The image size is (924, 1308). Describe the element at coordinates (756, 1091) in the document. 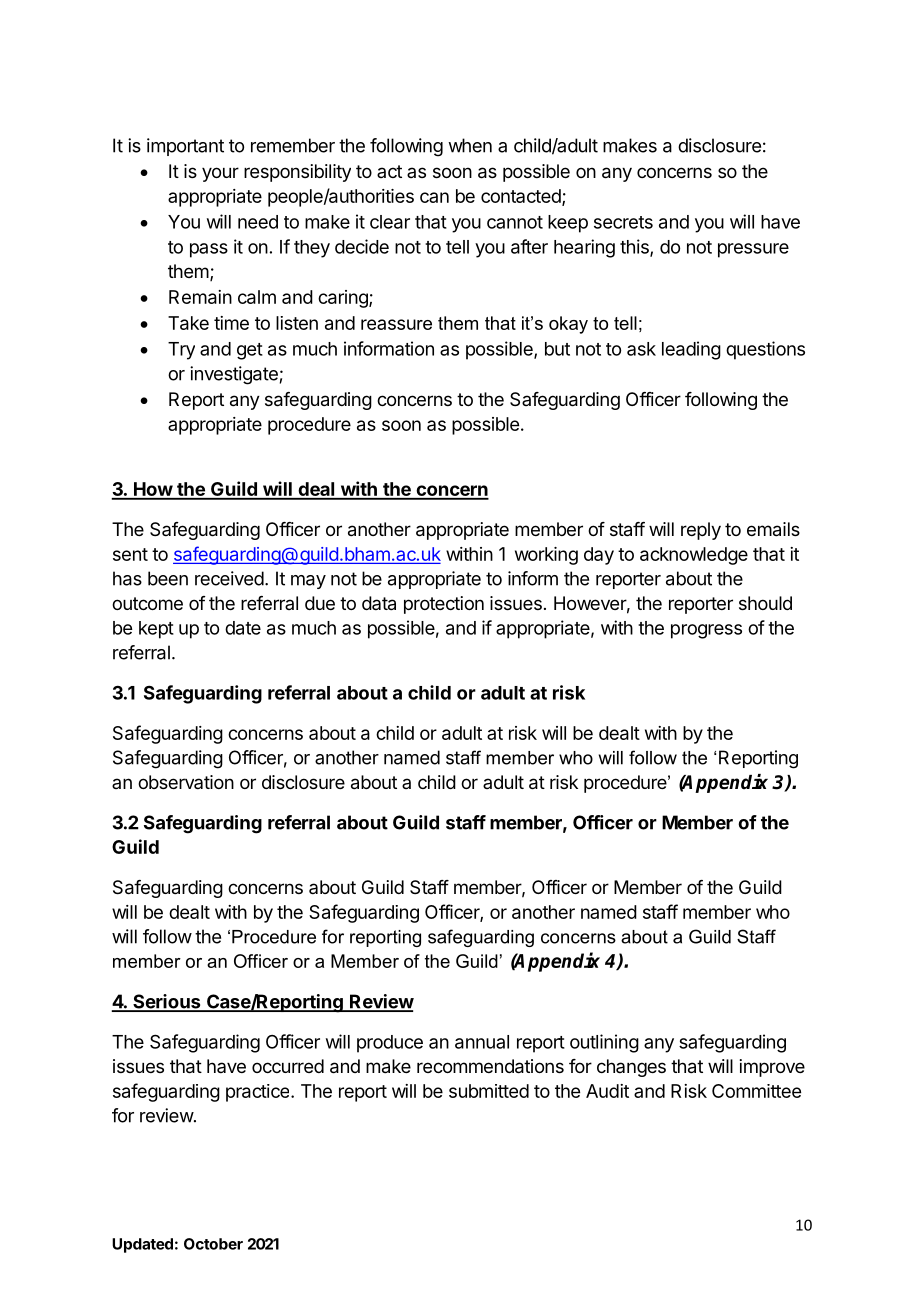

I see `Committee` at that location.
